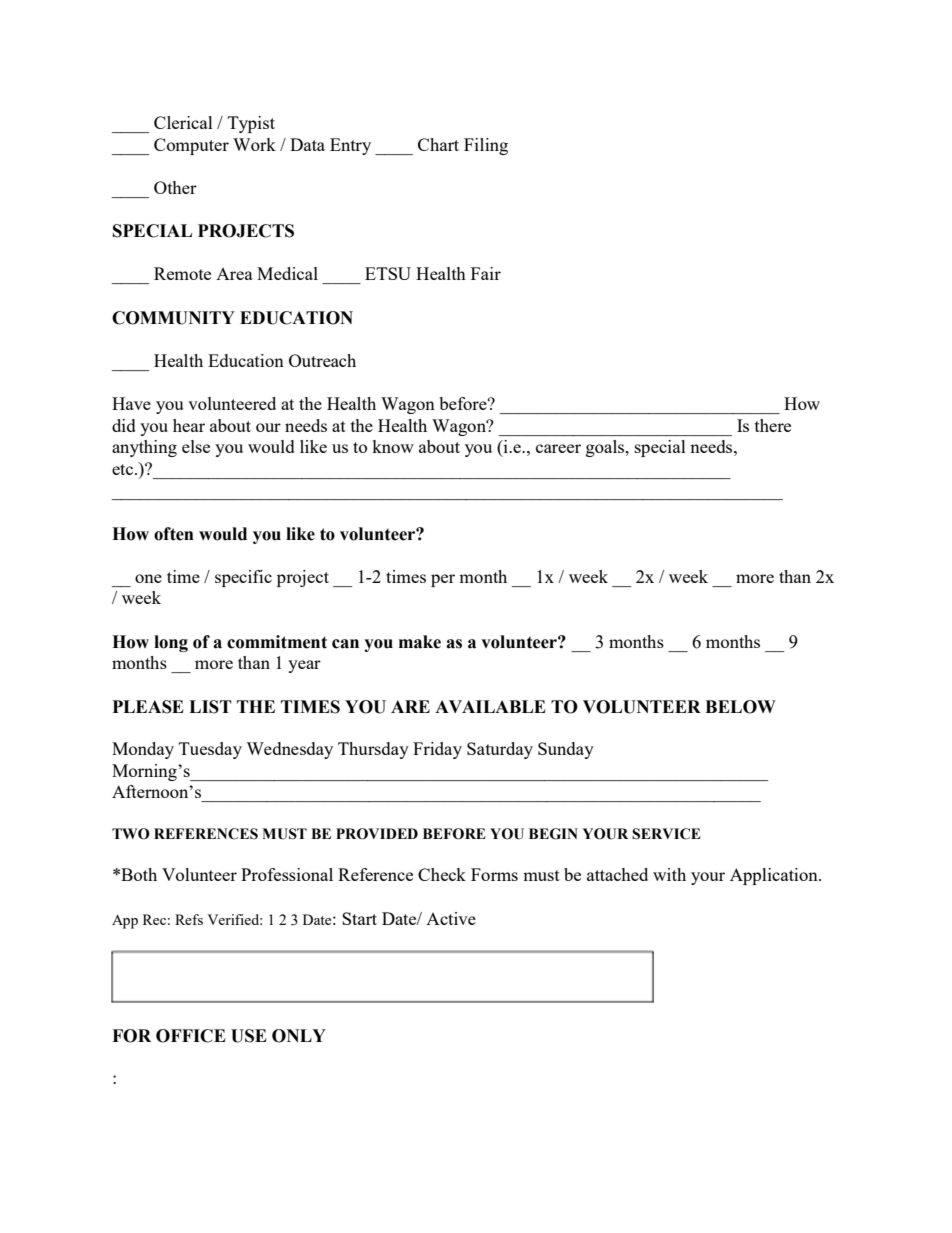 The height and width of the document is (1233, 952). I want to click on BELOW, so click(740, 707).
